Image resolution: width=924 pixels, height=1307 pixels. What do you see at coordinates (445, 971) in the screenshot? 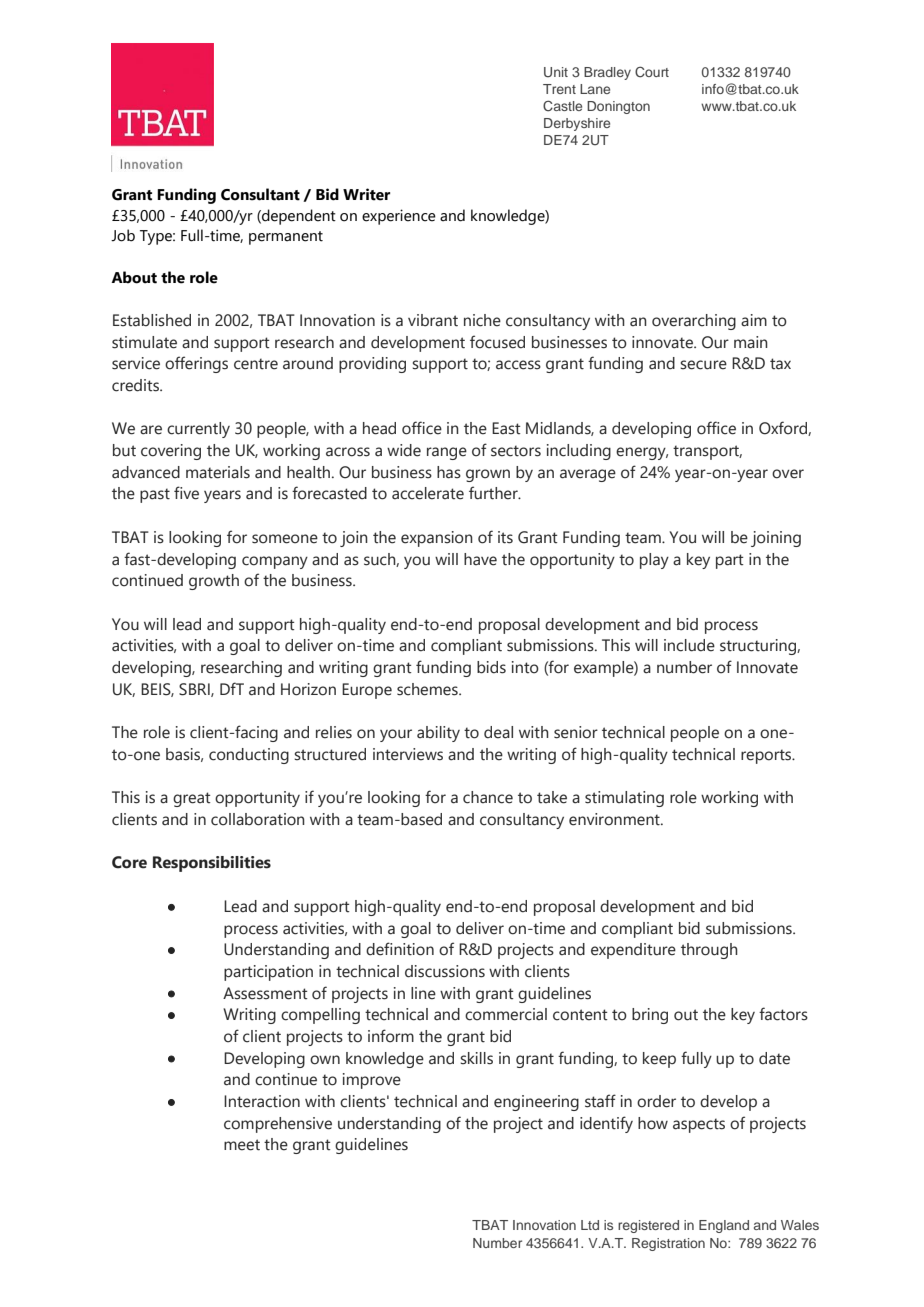
I see `discussions` at bounding box center [445, 971].
